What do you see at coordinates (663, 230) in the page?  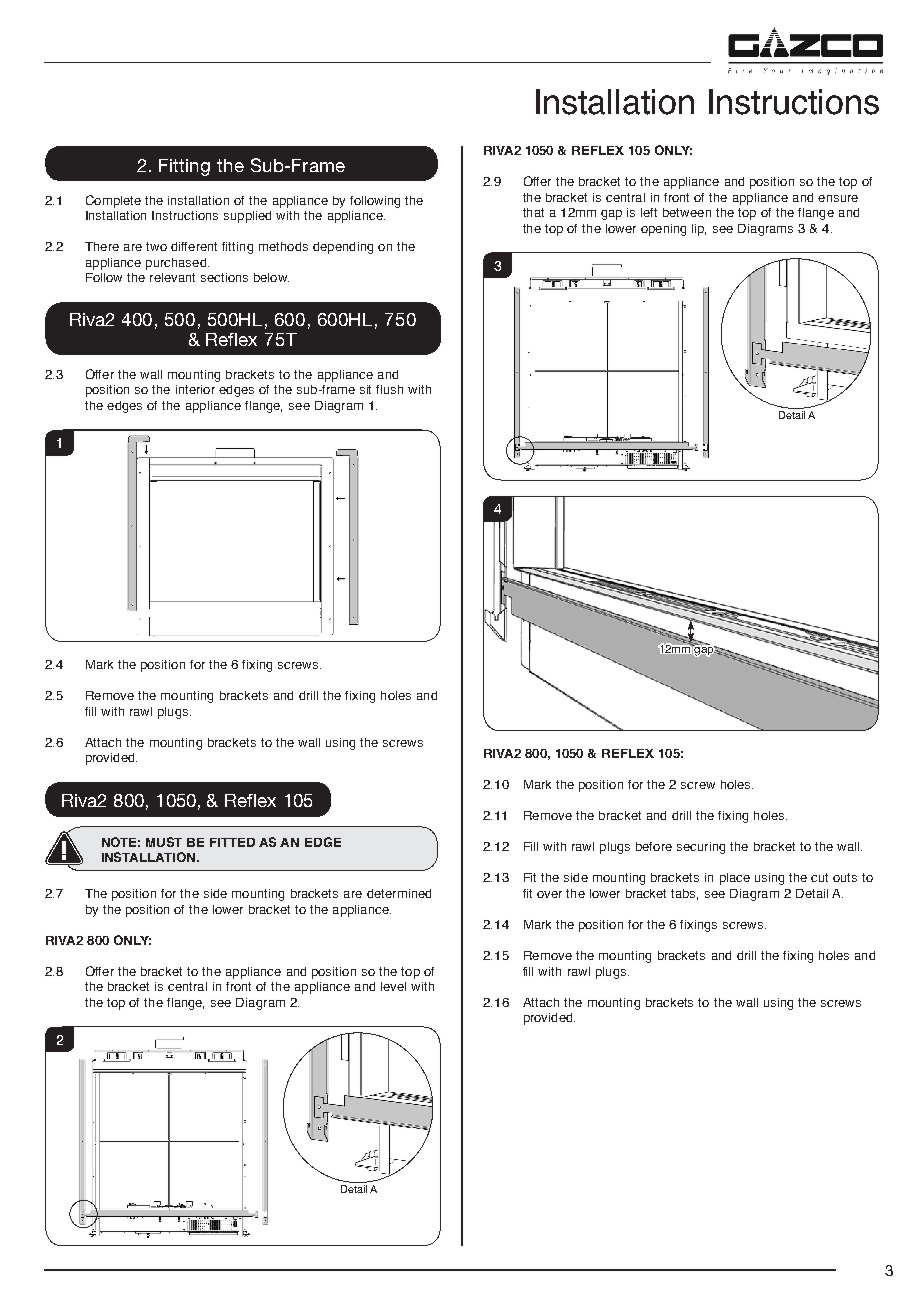 I see `opening` at bounding box center [663, 230].
